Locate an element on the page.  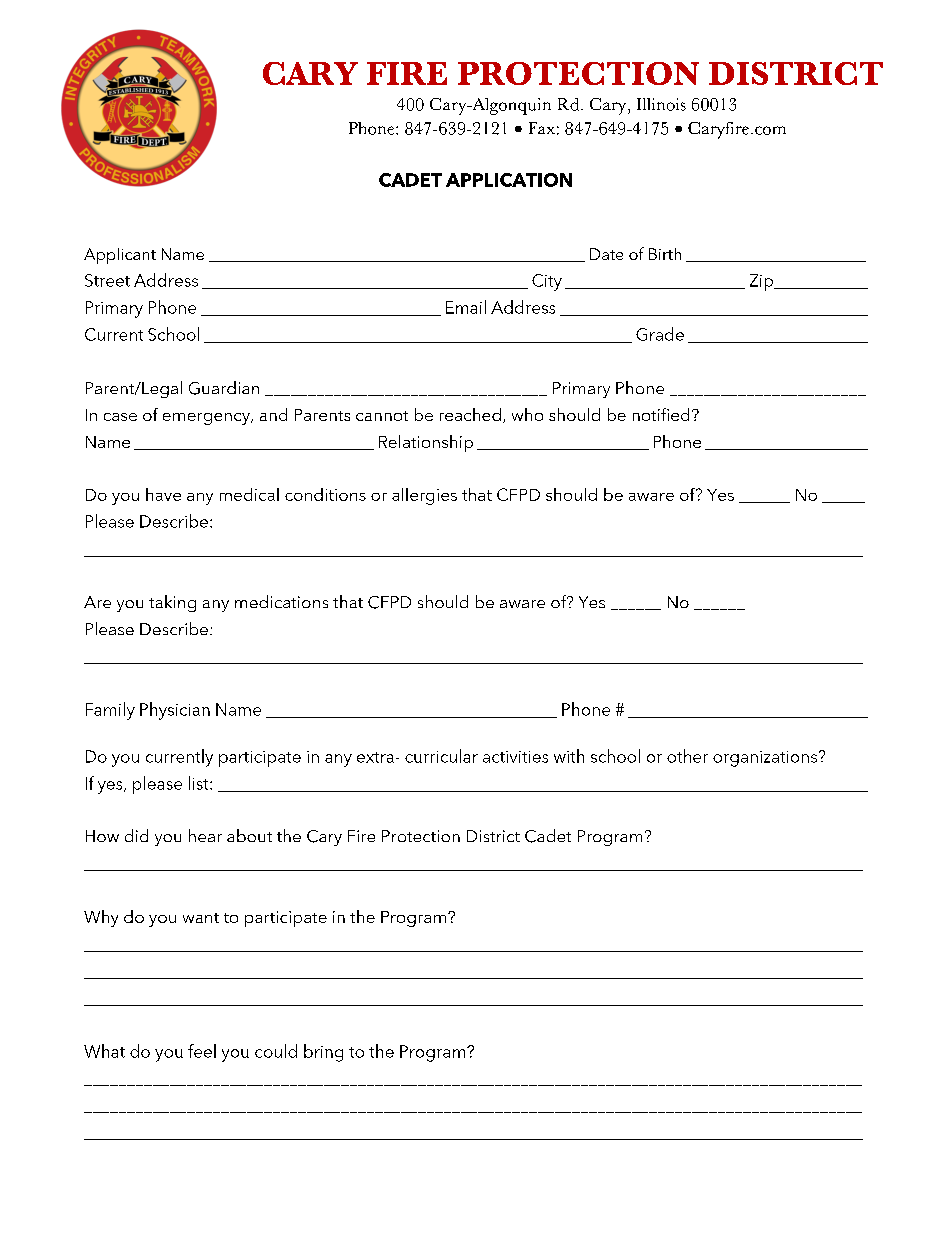
taking is located at coordinates (172, 603).
